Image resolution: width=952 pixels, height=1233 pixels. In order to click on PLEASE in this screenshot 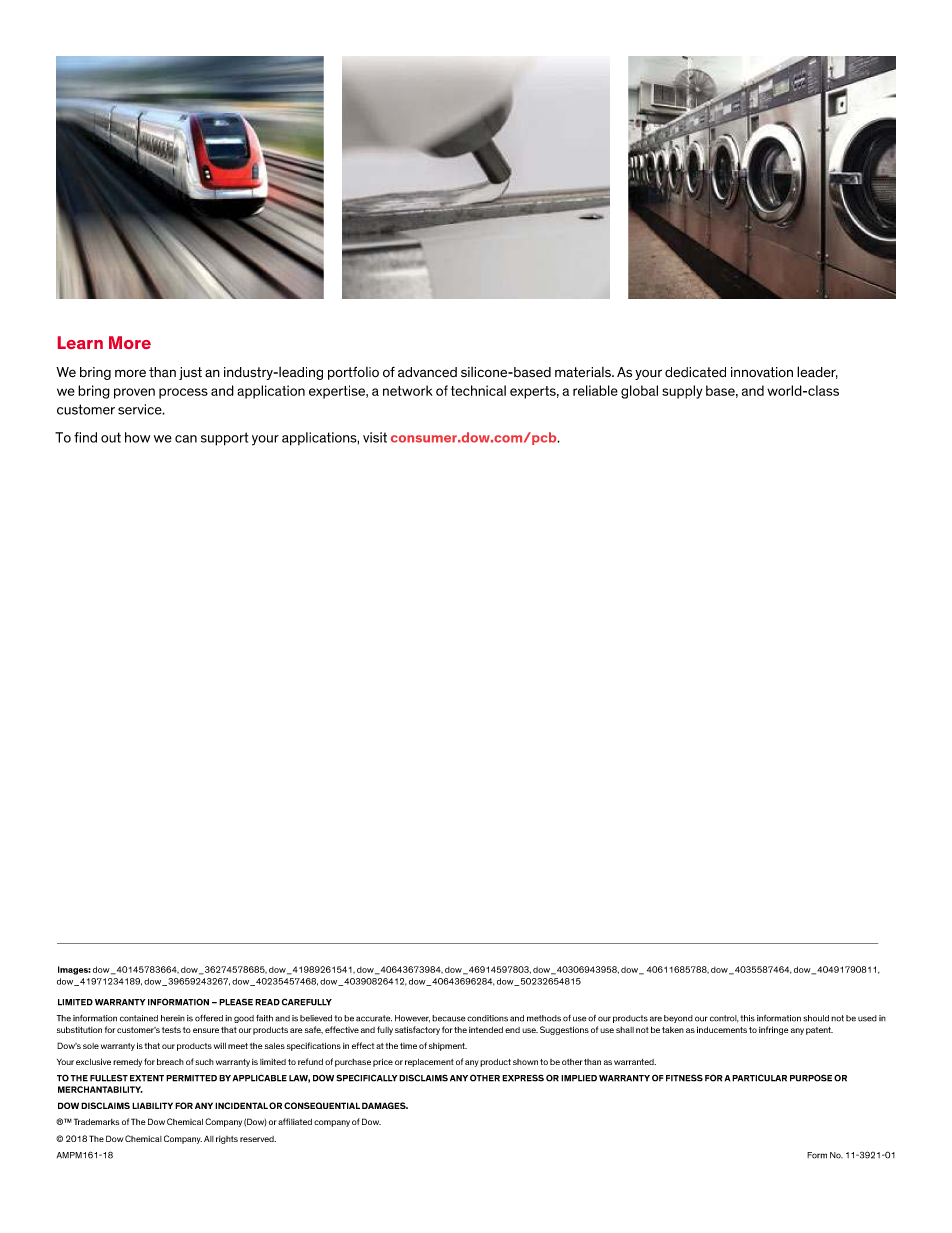, I will do `click(236, 1002)`.
